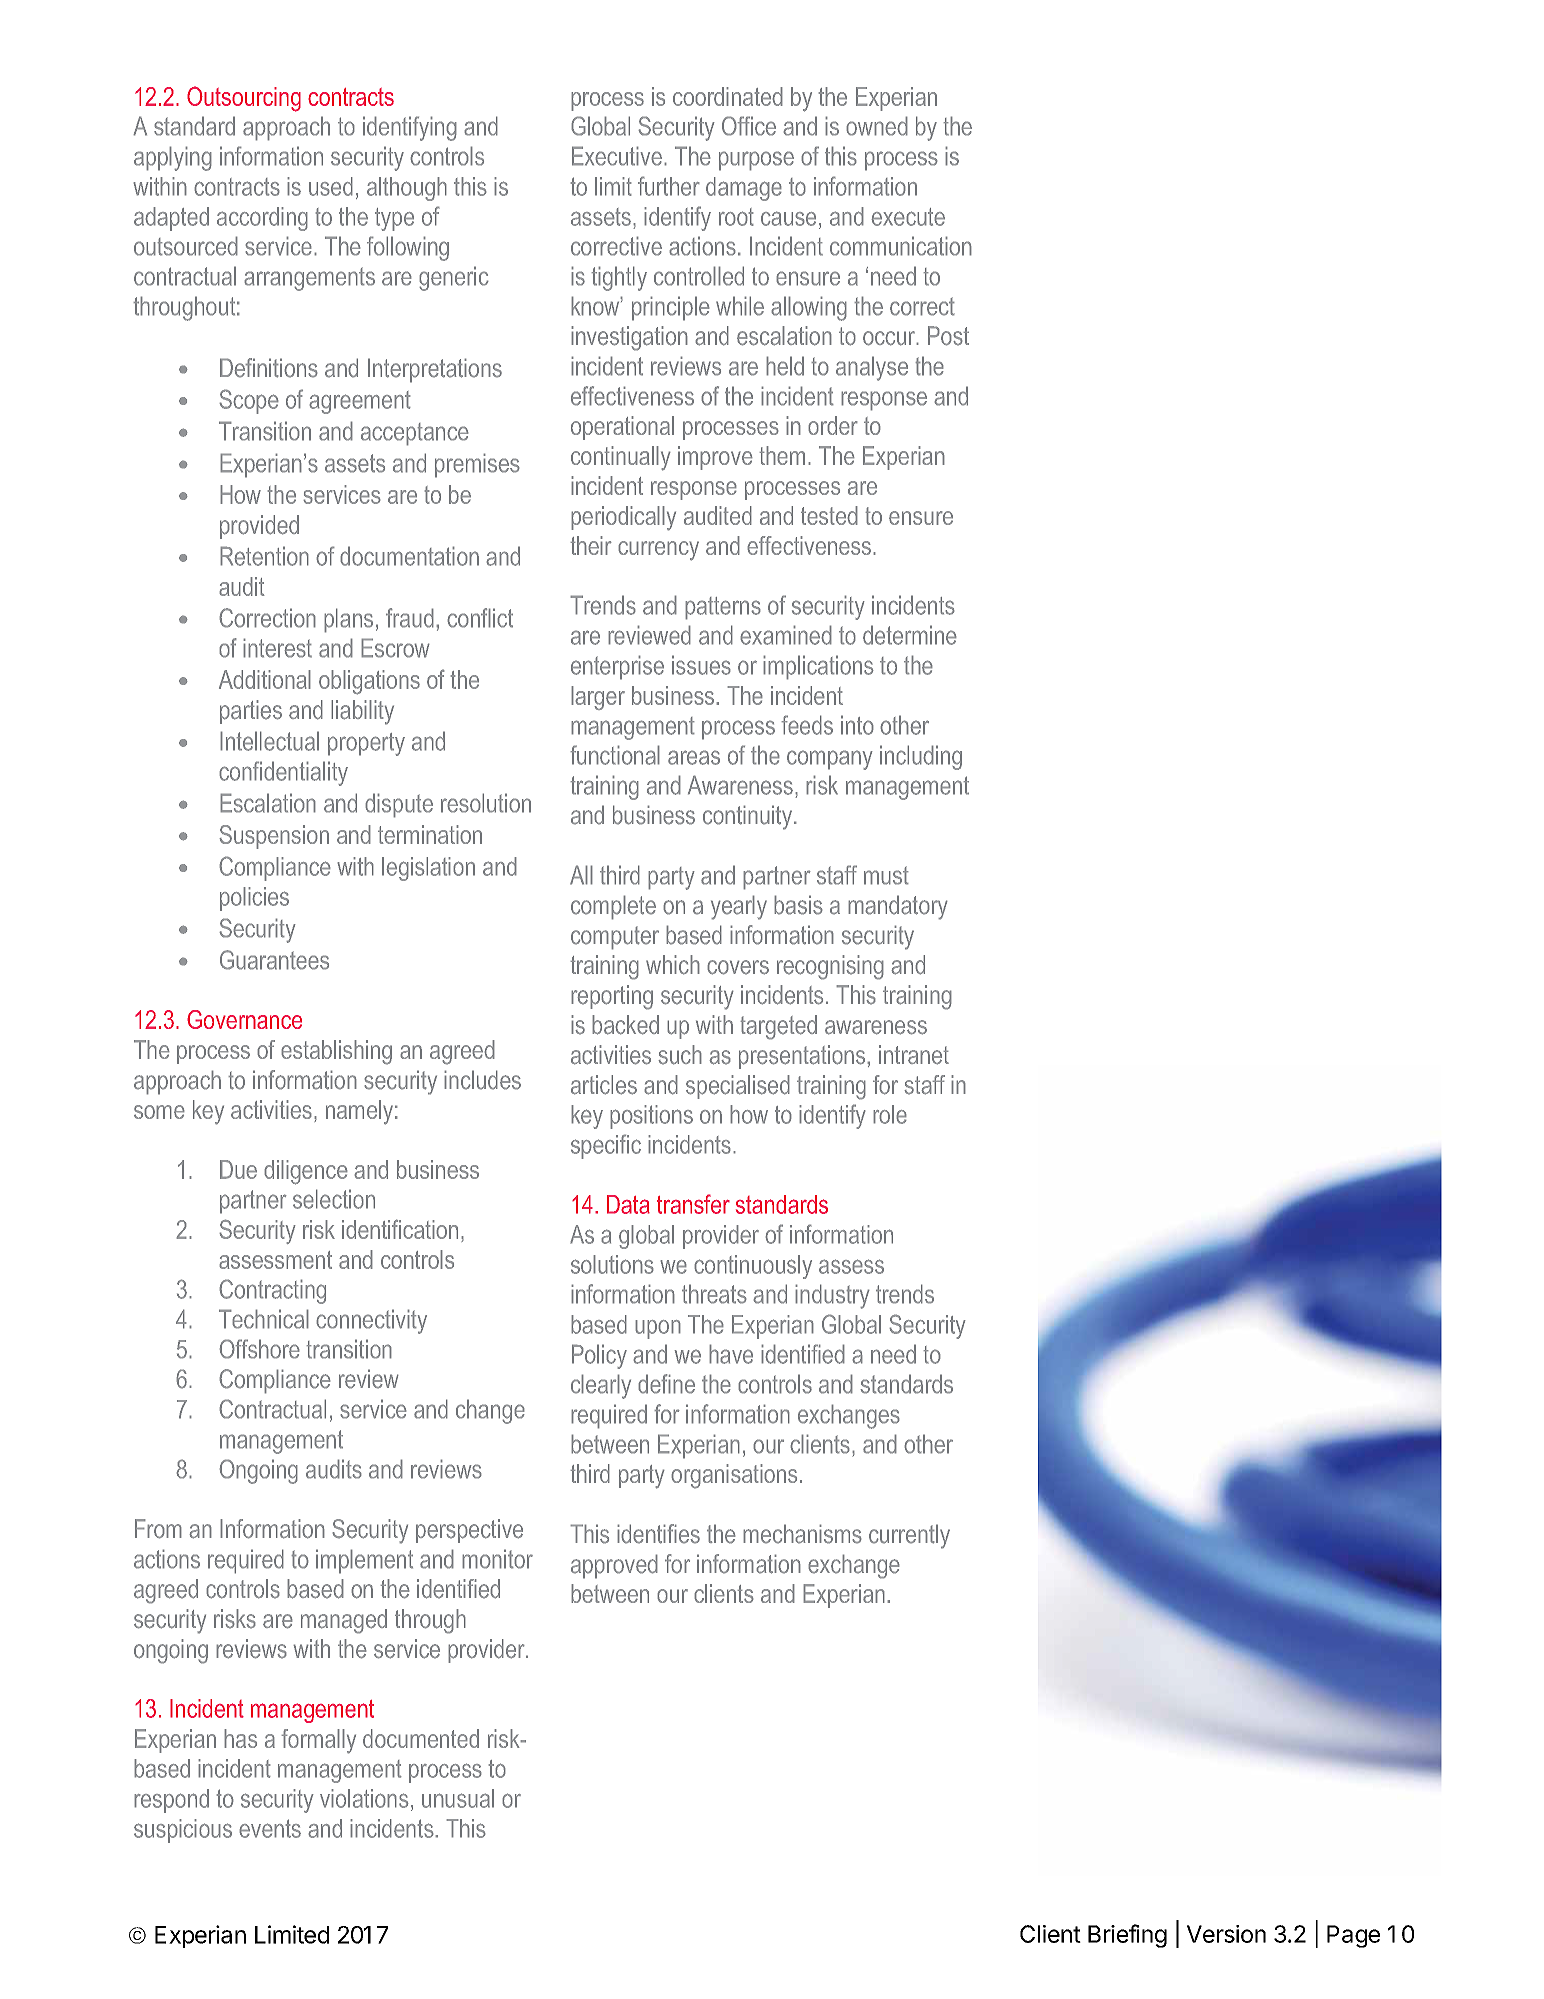  What do you see at coordinates (458, 1798) in the image?
I see `unusual` at bounding box center [458, 1798].
